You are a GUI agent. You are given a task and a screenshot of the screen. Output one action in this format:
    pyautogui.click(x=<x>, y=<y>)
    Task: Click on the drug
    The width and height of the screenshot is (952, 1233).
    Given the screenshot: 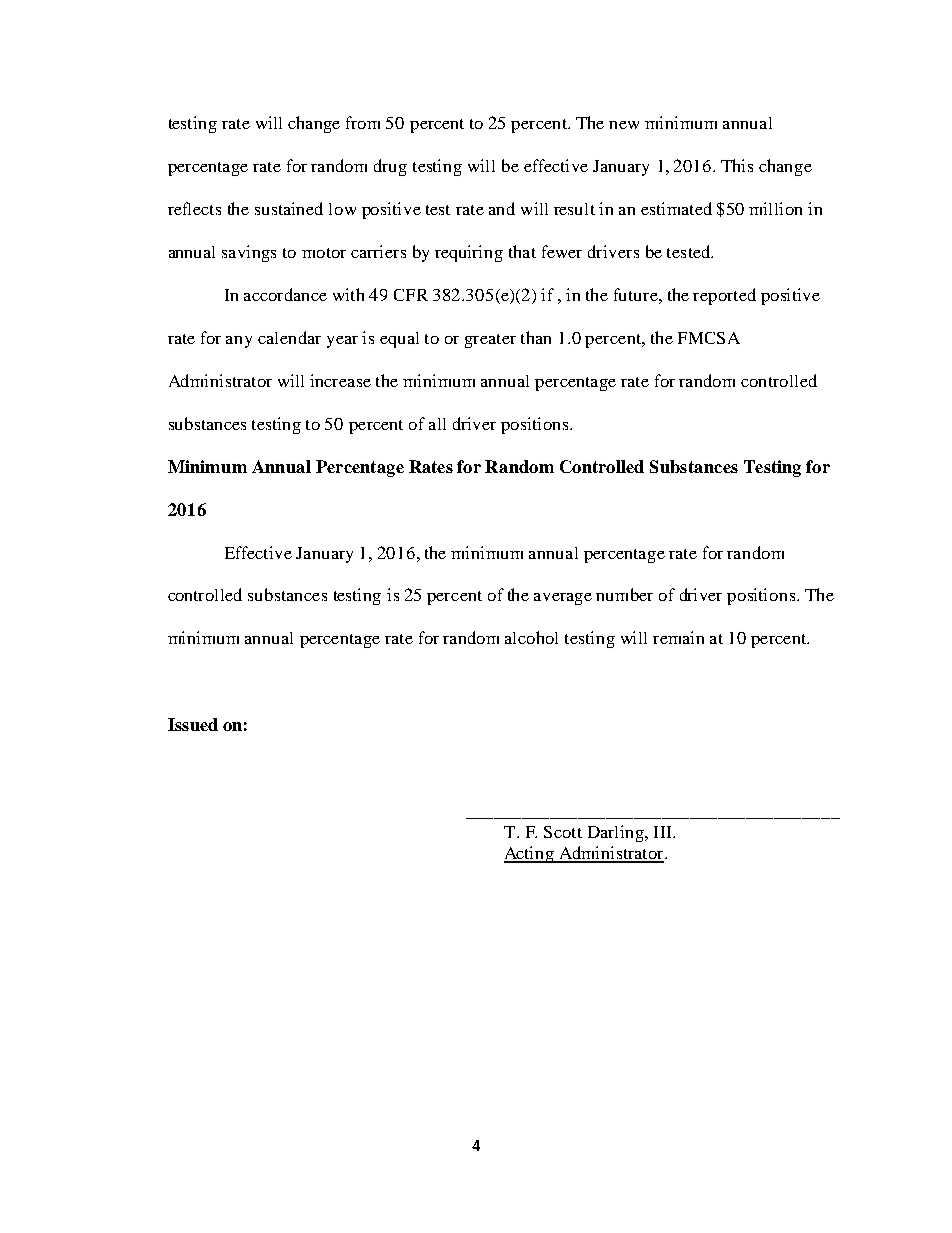 What is the action you would take?
    pyautogui.click(x=390, y=167)
